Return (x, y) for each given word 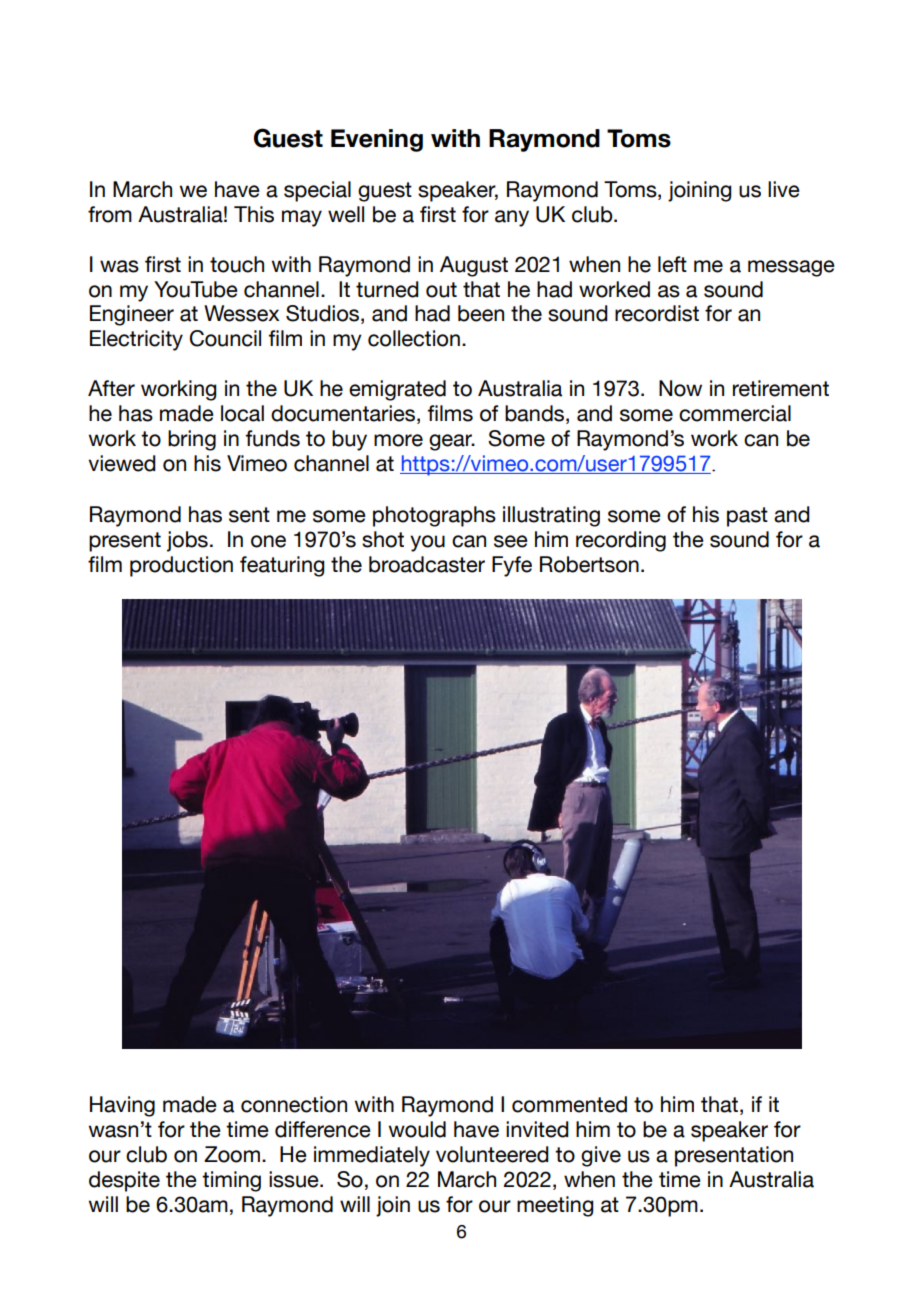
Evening (377, 140)
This (254, 214)
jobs (187, 541)
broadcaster (427, 564)
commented (569, 1104)
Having (122, 1106)
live (784, 189)
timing (231, 1181)
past (747, 517)
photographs (434, 516)
